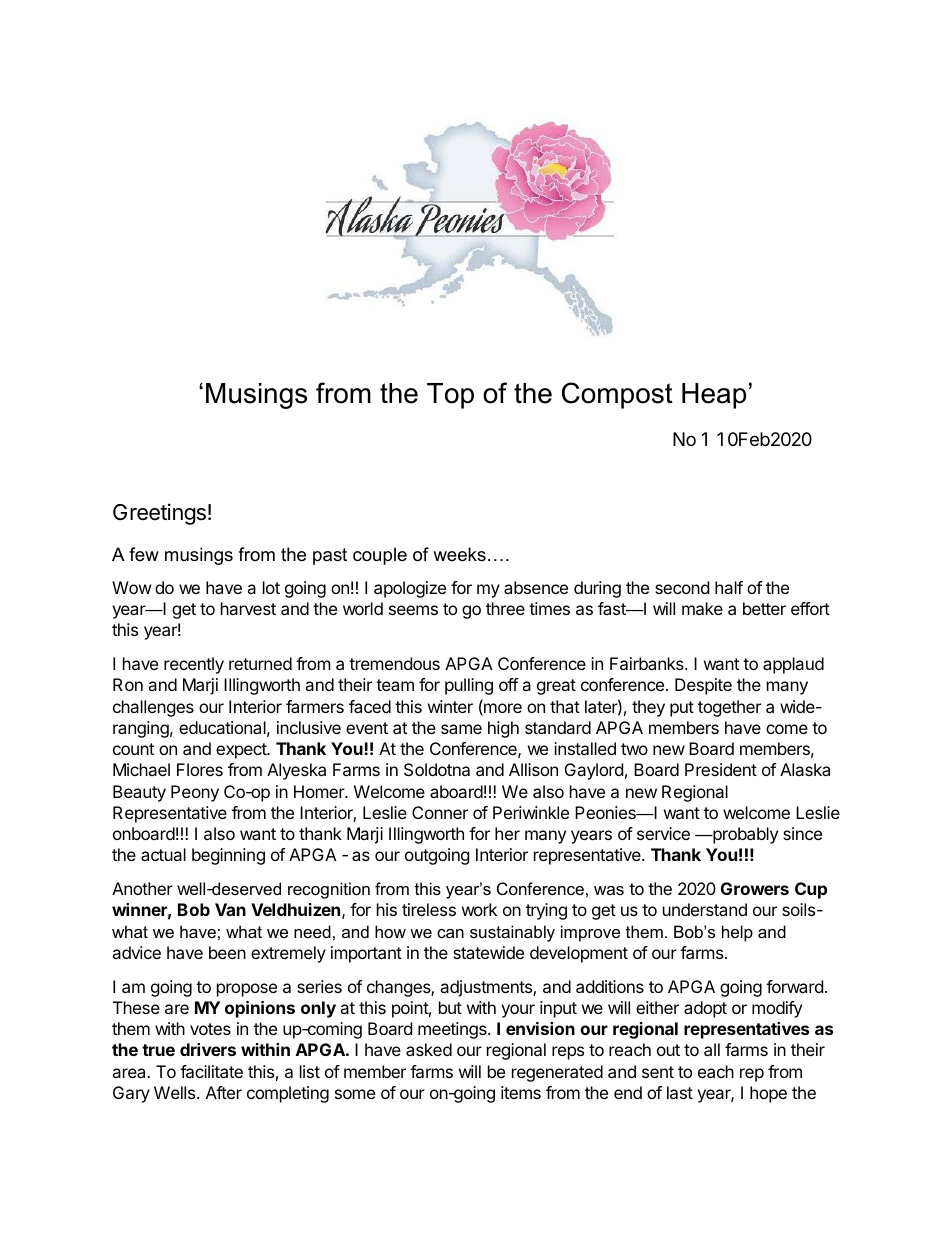 The width and height of the screenshot is (952, 1233). Describe the element at coordinates (702, 608) in the screenshot. I see `make` at that location.
